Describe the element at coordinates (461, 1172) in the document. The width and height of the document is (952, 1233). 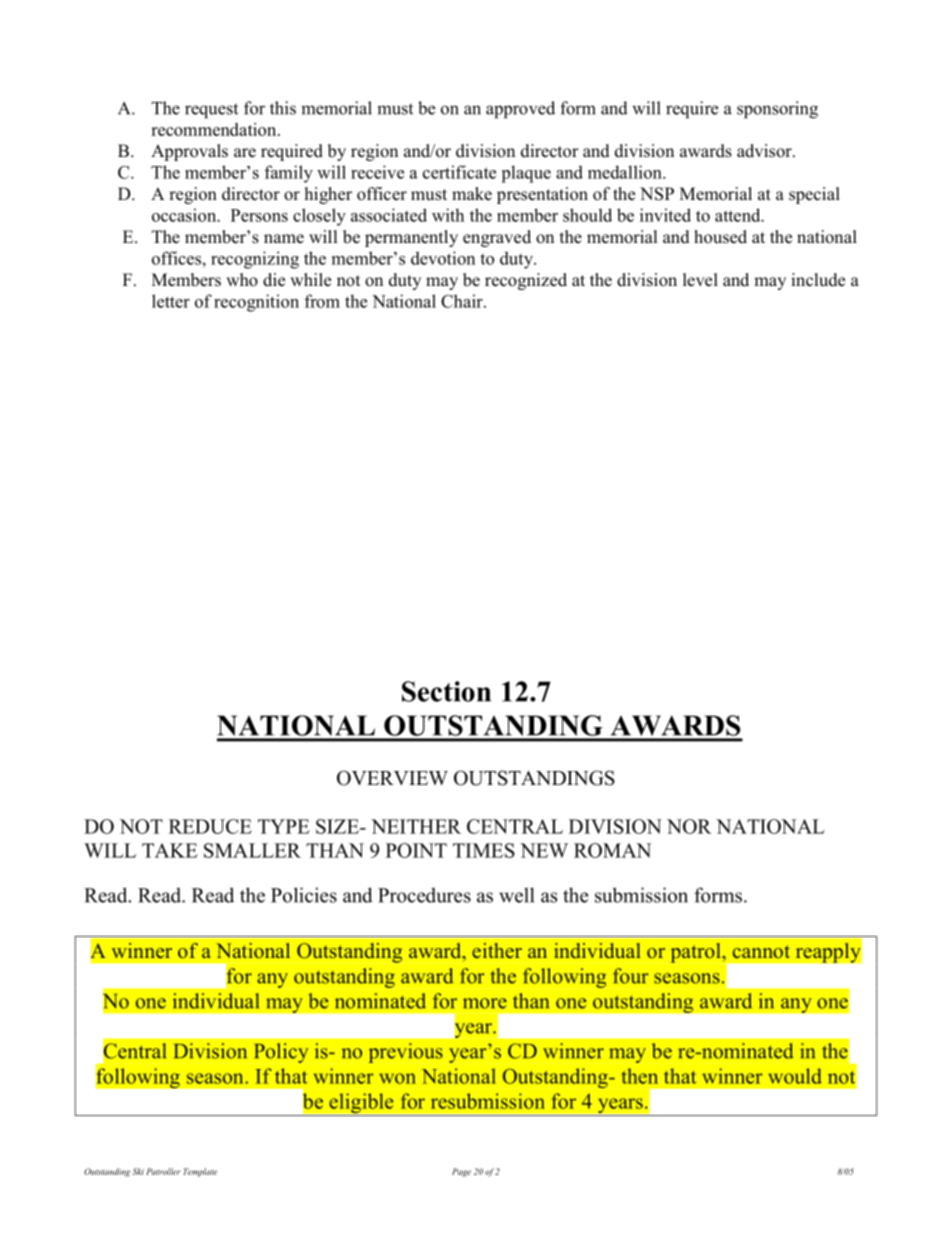
I see `Page` at that location.
